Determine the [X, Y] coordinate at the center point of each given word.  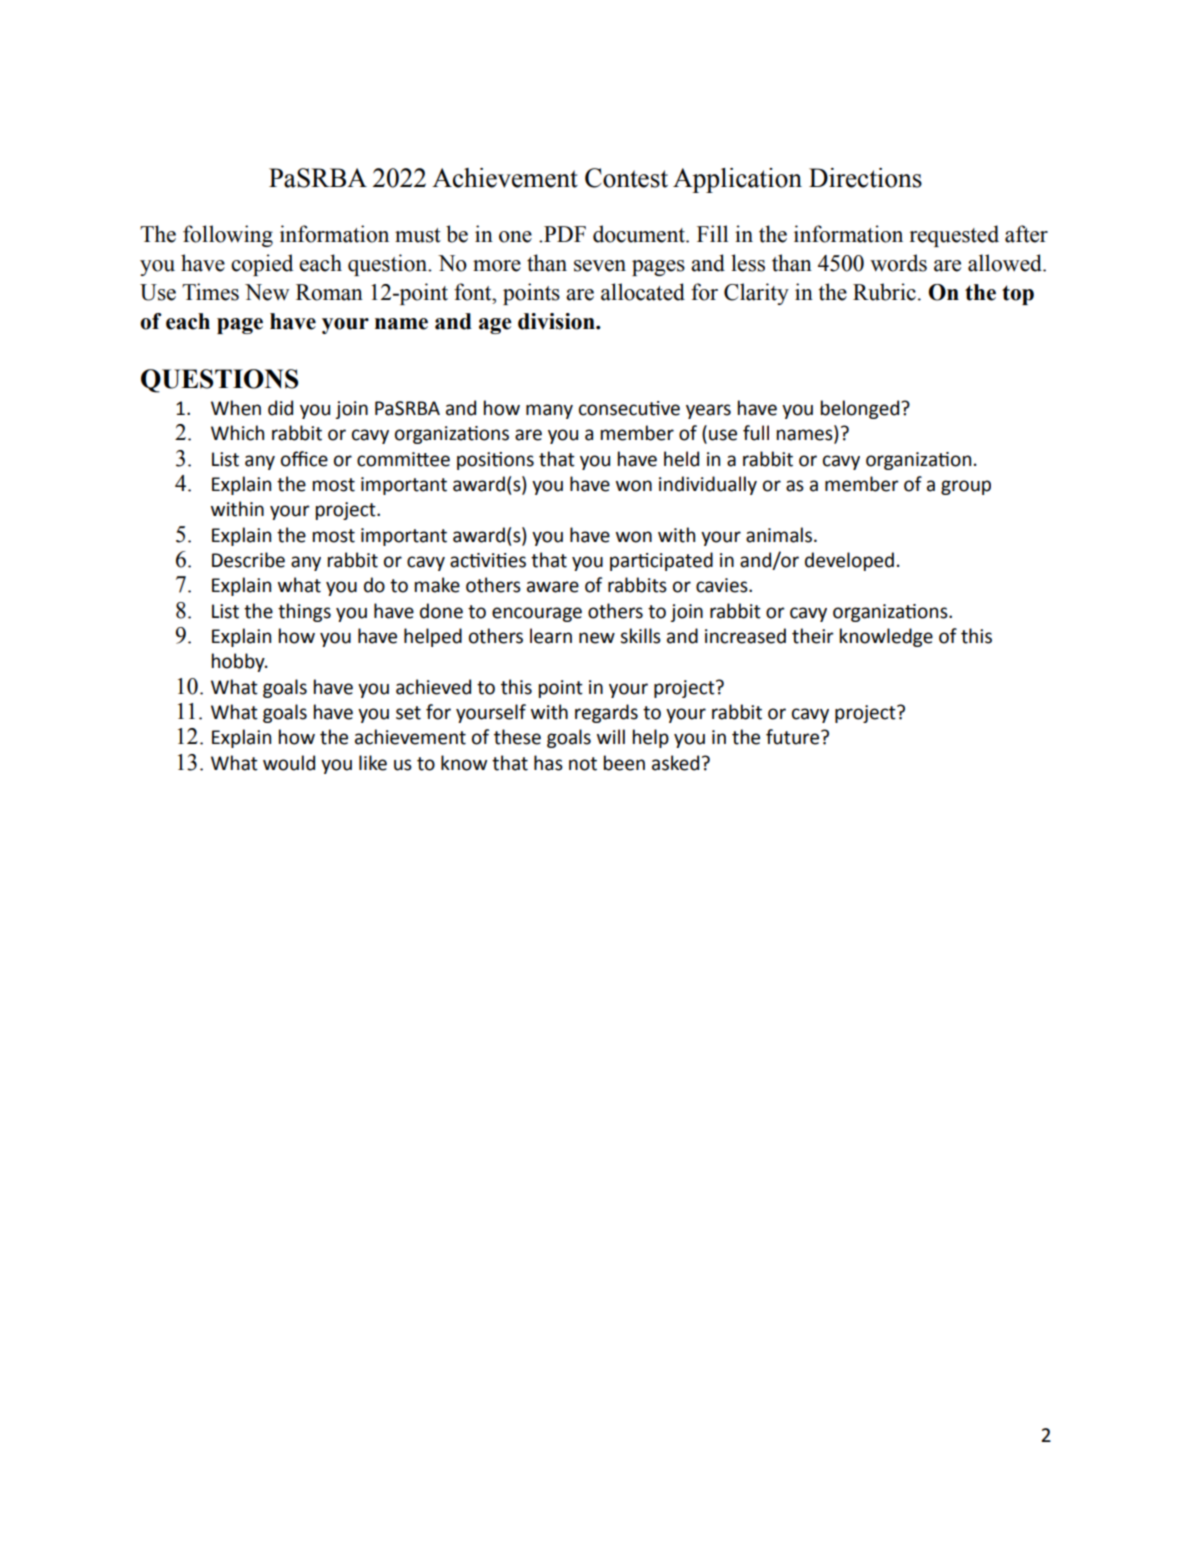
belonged [861, 409]
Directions [865, 178]
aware [553, 587]
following [228, 236]
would [289, 763]
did [280, 408]
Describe [248, 560]
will [611, 736]
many [549, 411]
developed [849, 561]
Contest [626, 178]
